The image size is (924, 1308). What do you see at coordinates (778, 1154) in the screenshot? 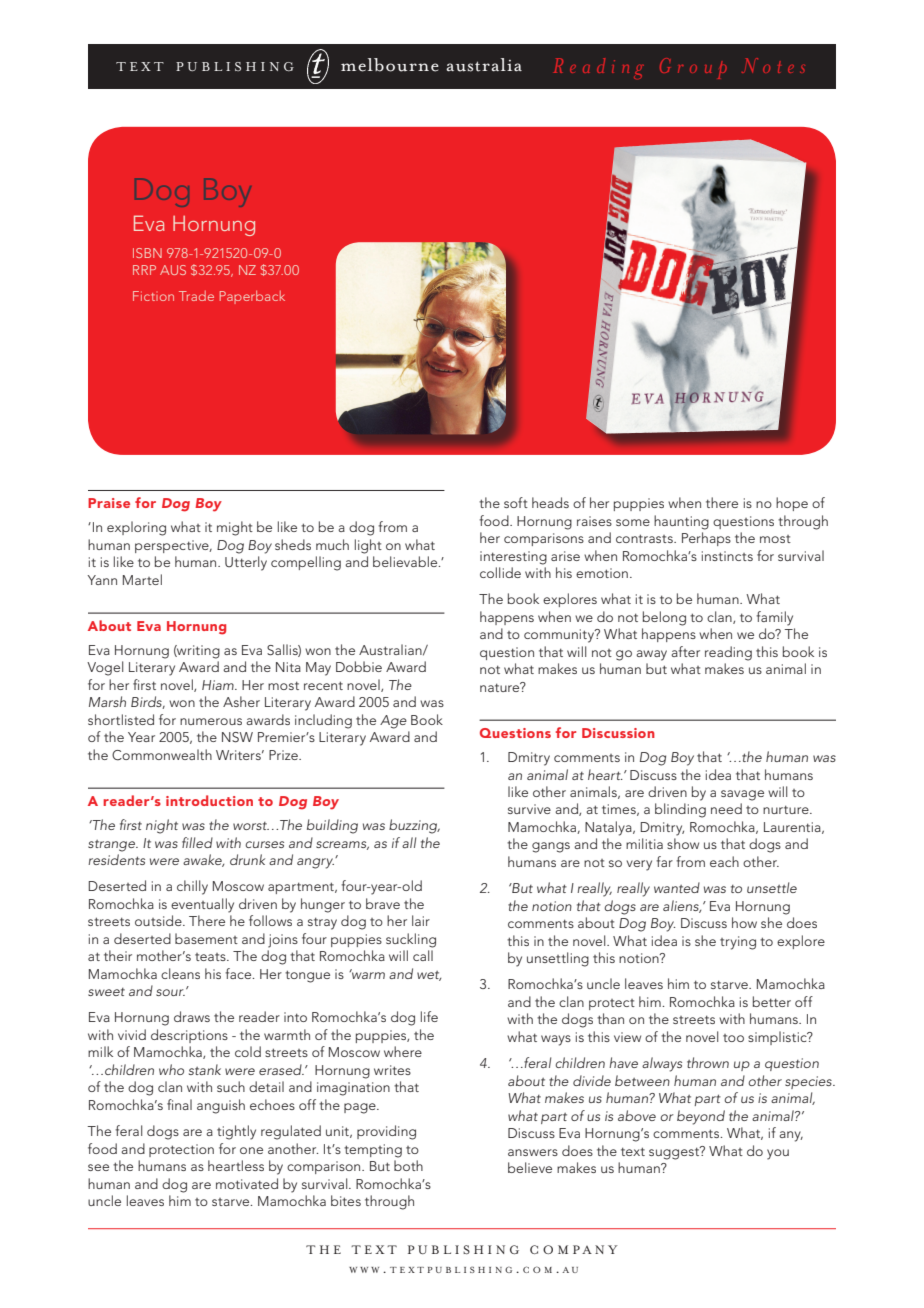
I see `you` at bounding box center [778, 1154].
